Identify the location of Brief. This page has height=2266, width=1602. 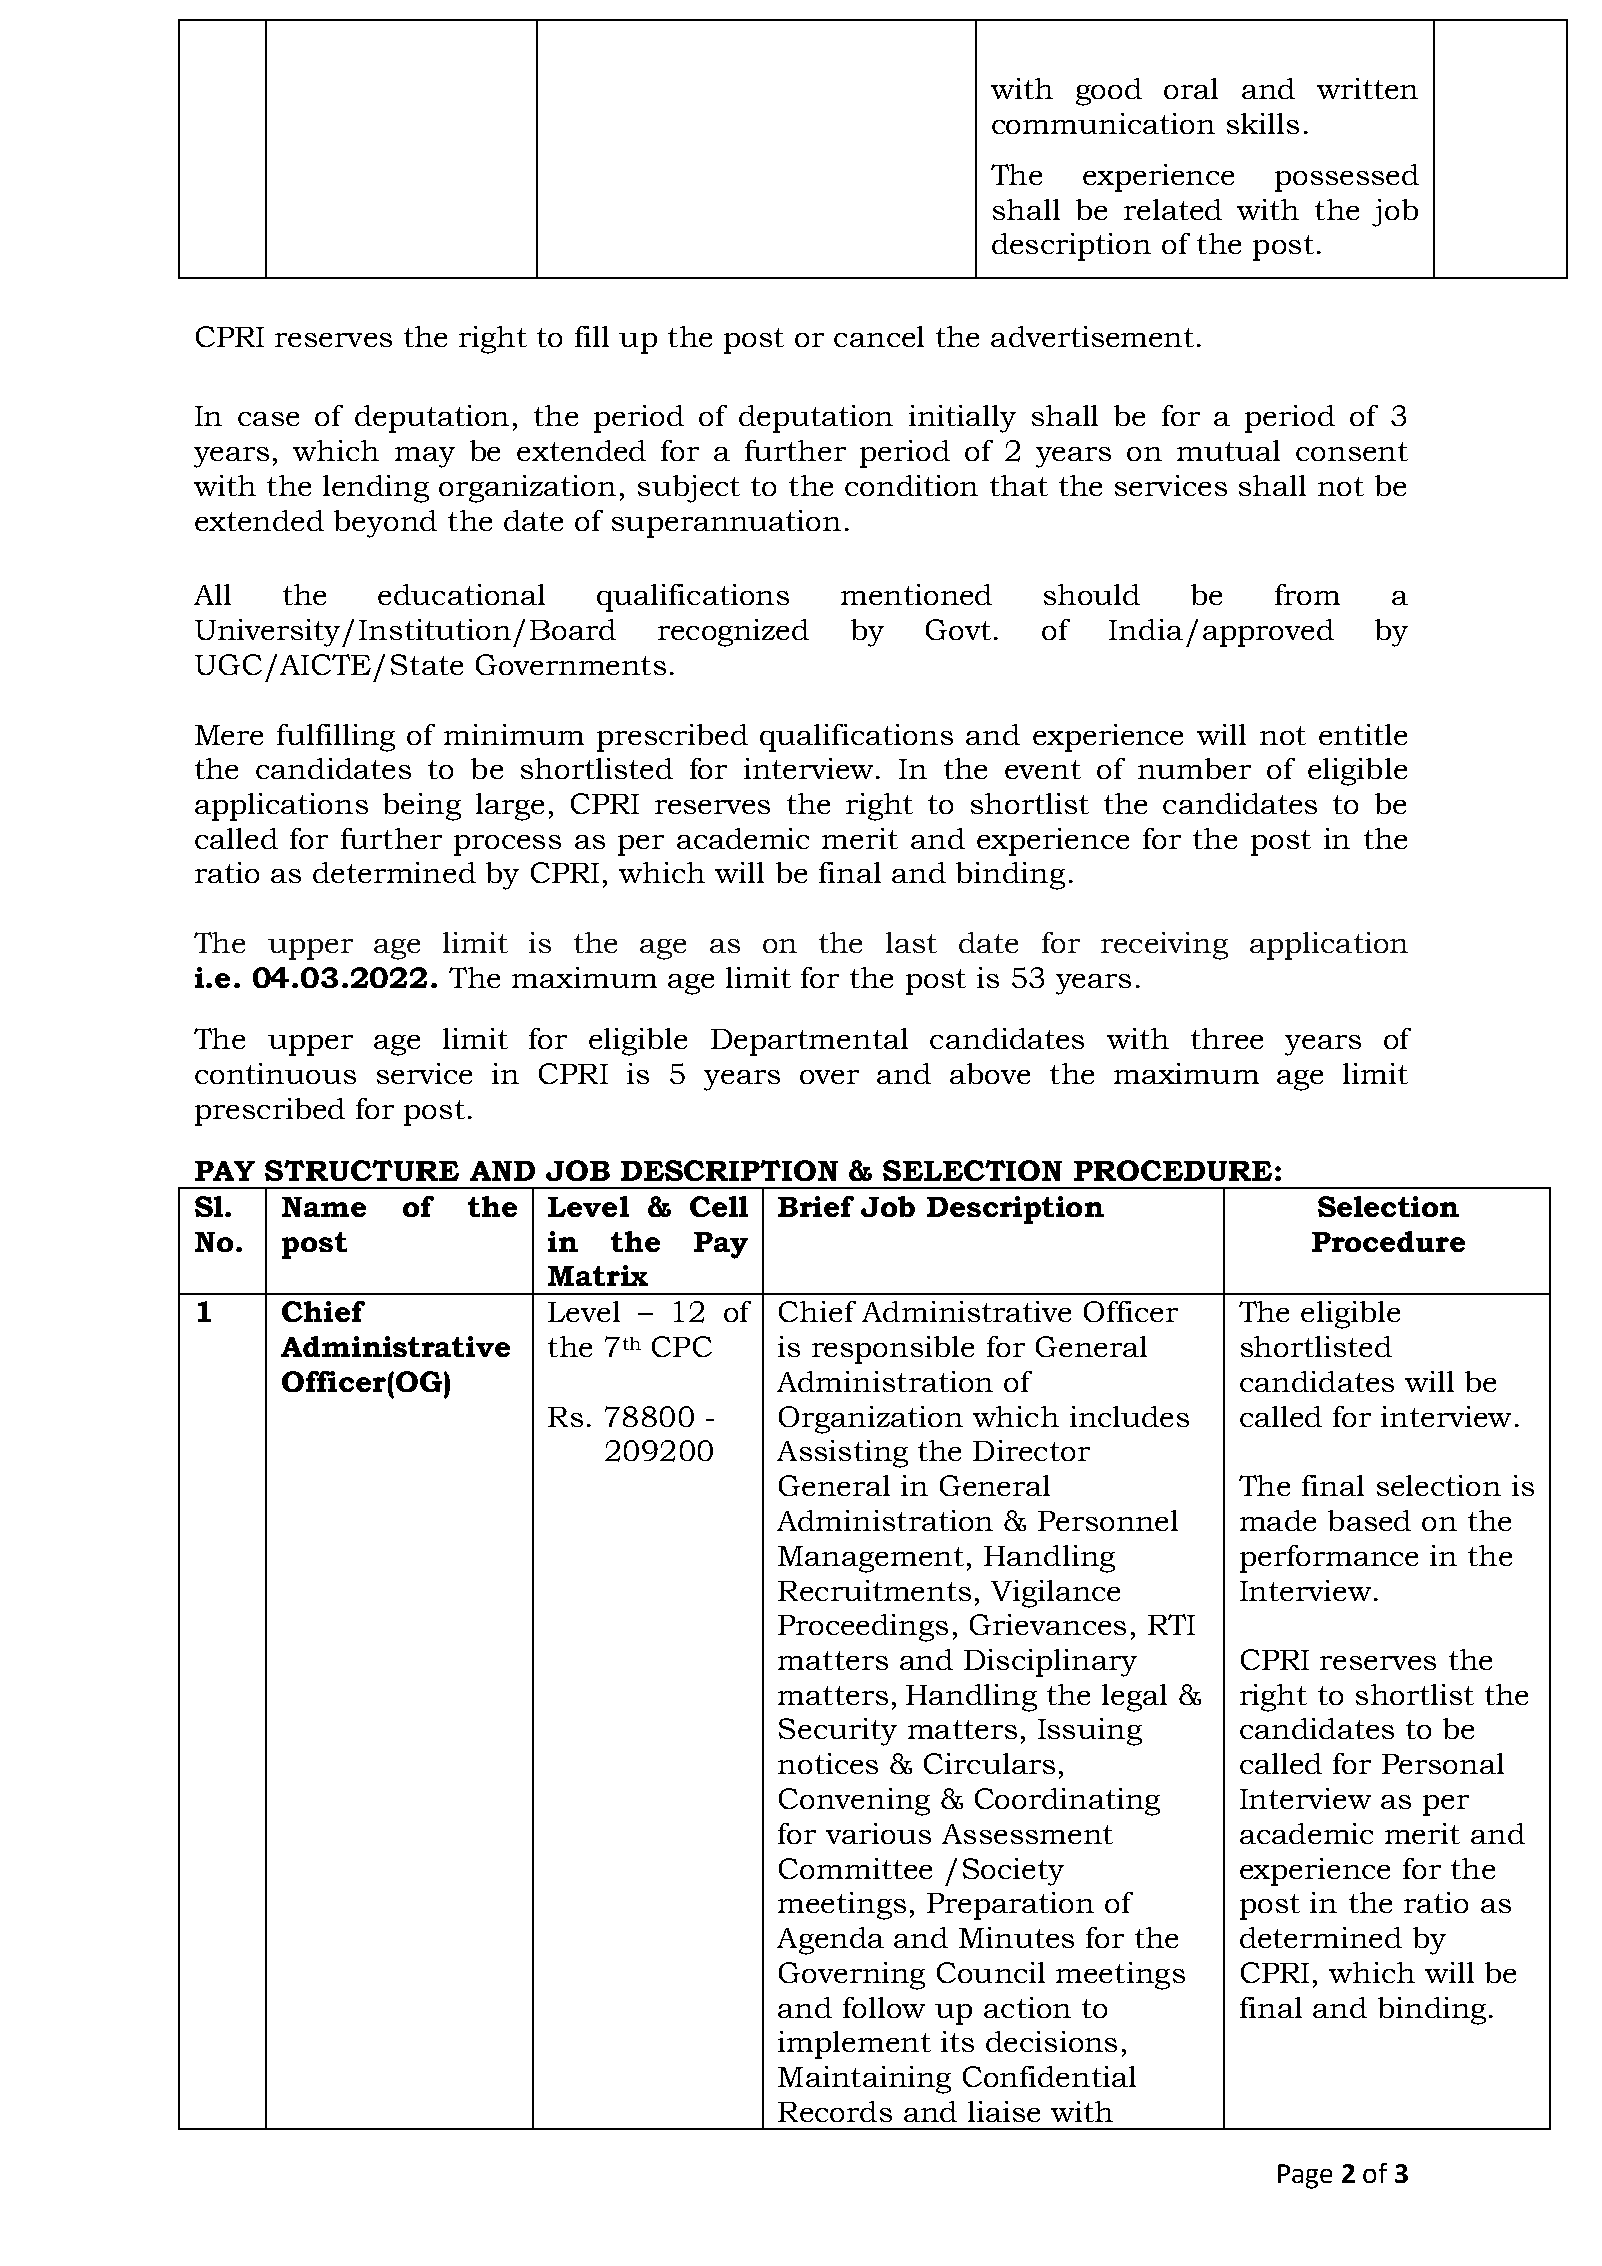
(816, 1206).
